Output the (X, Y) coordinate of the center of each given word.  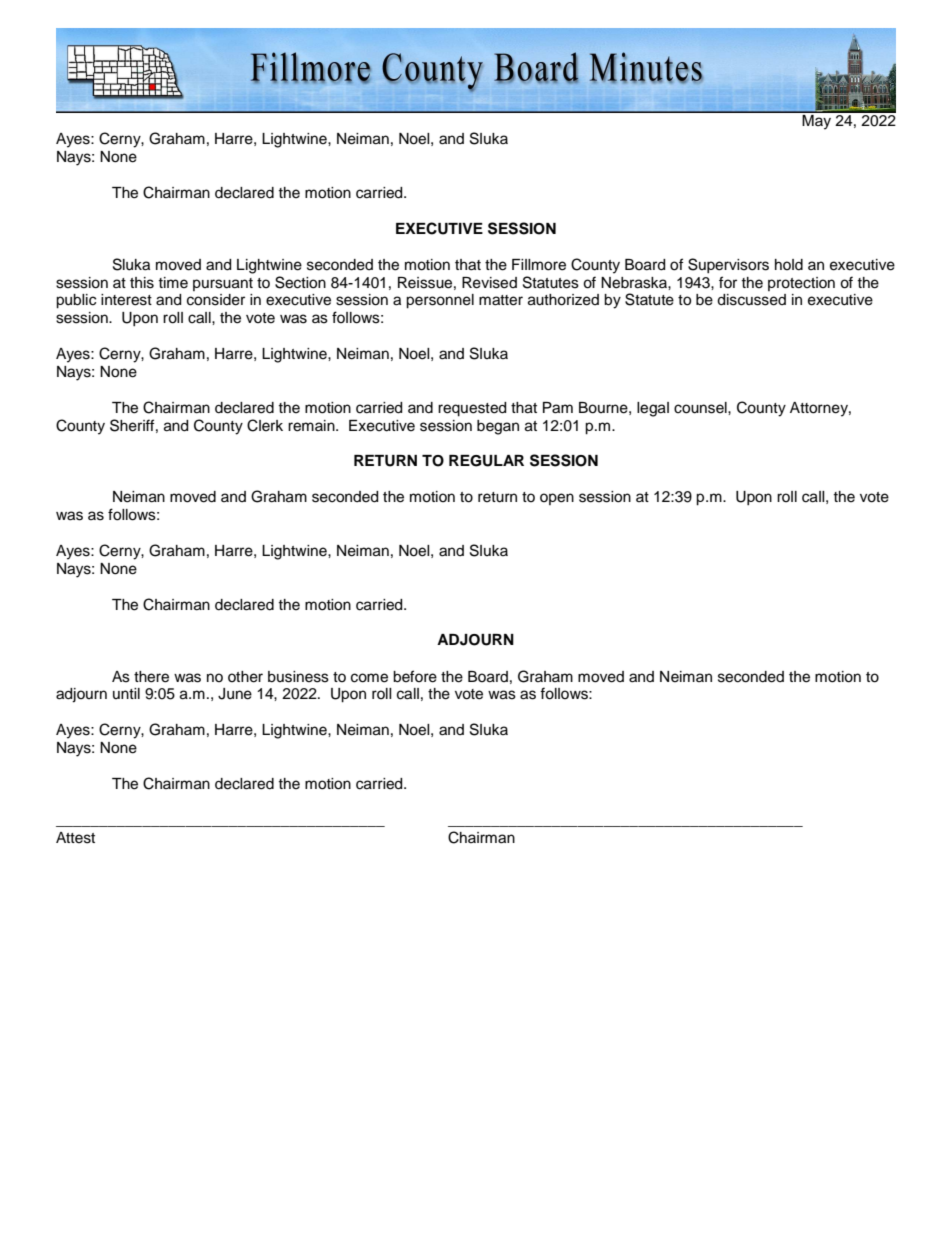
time (173, 283)
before (415, 676)
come (369, 678)
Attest (75, 838)
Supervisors (728, 265)
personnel (440, 301)
